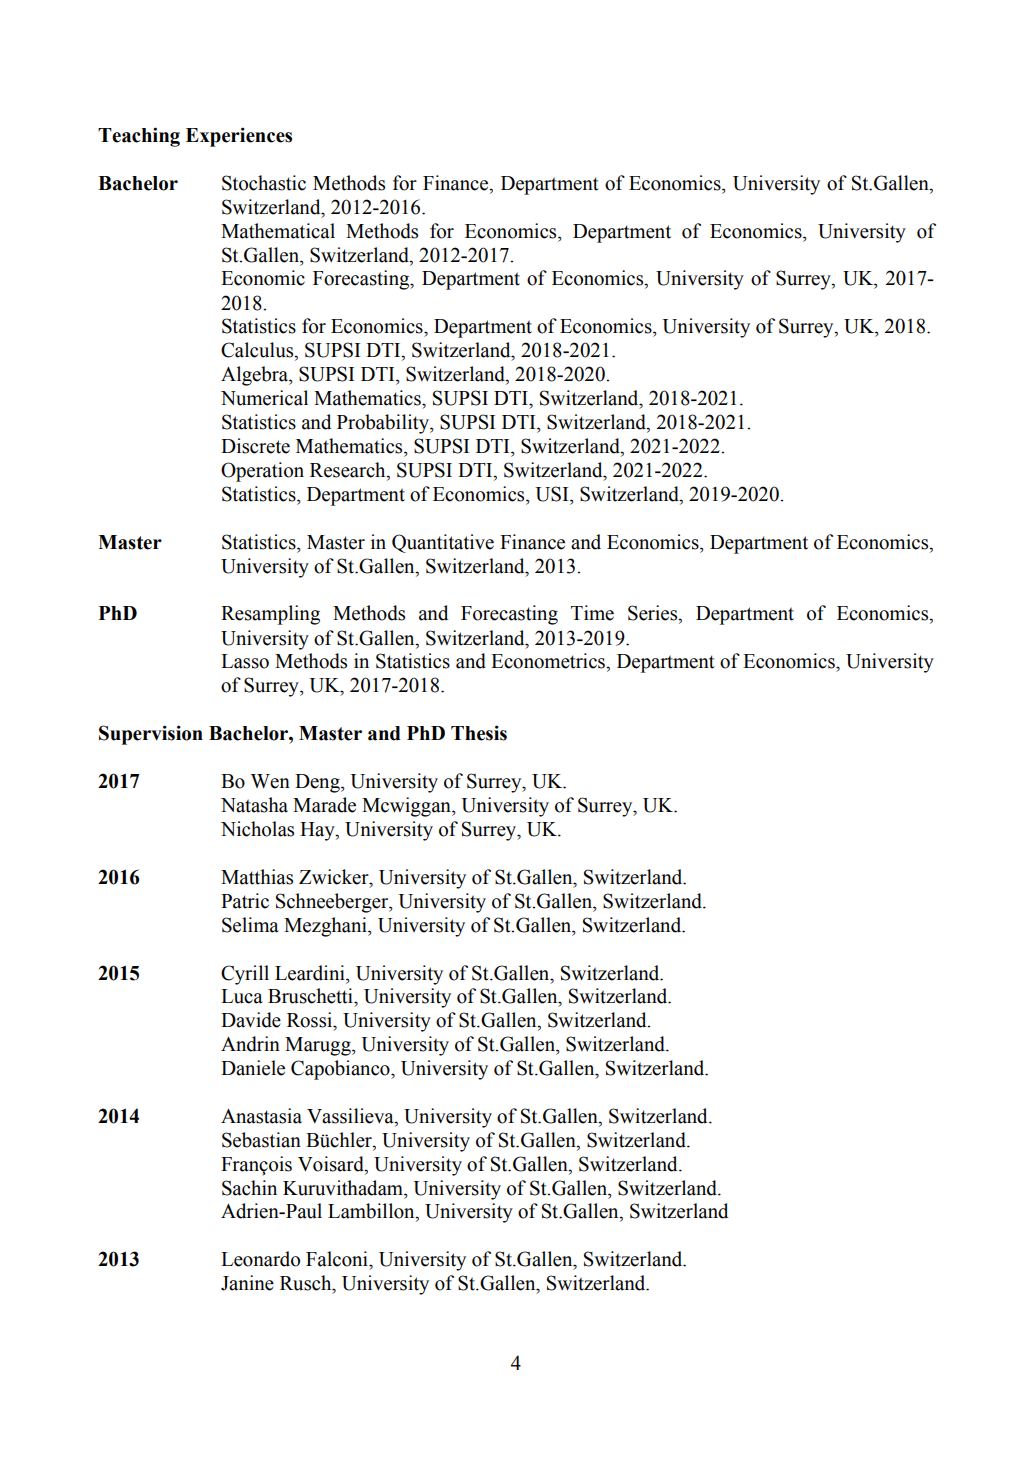  I want to click on Discrete, so click(255, 446).
